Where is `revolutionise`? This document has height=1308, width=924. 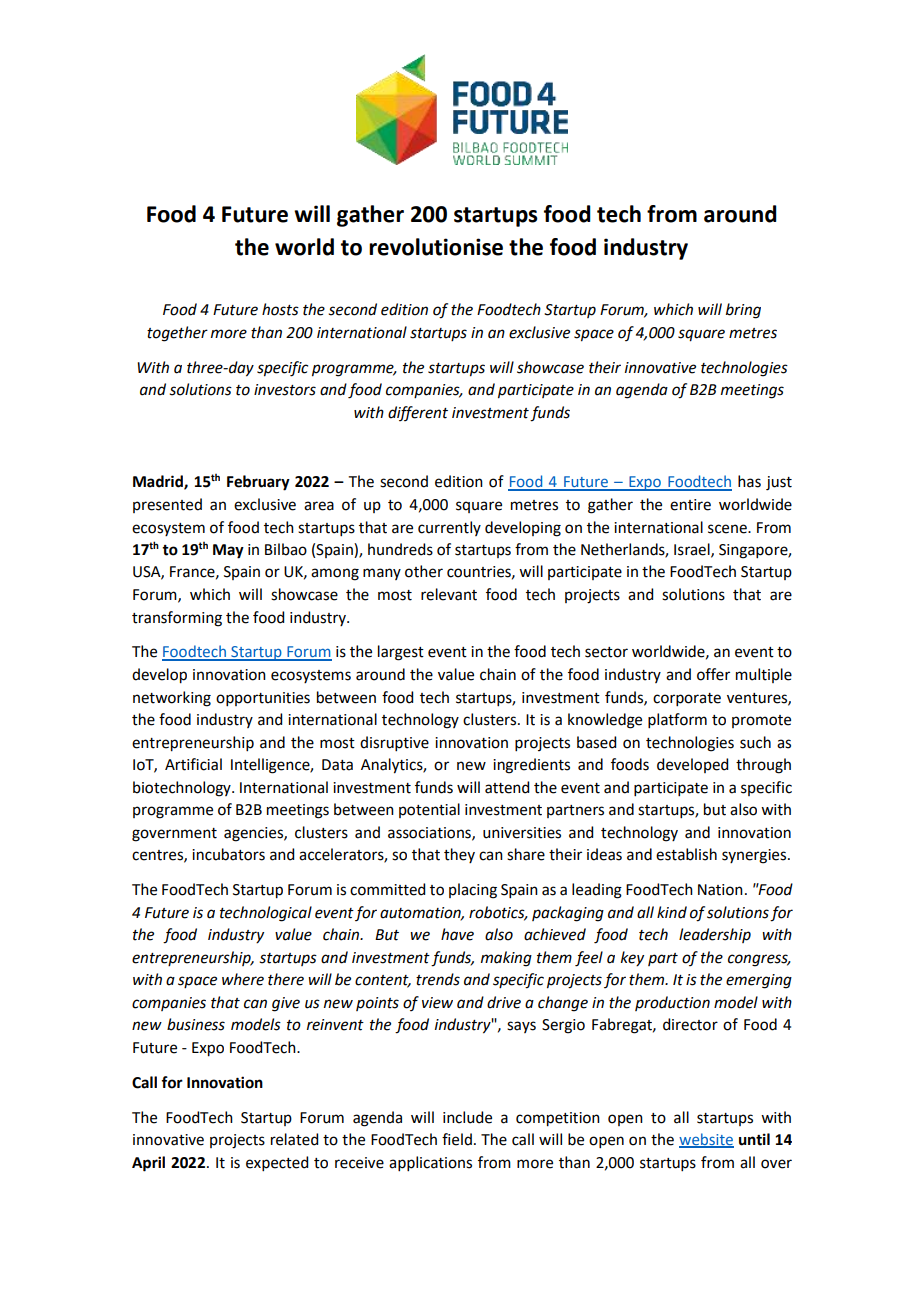
revolutionise is located at coordinates (436, 247).
